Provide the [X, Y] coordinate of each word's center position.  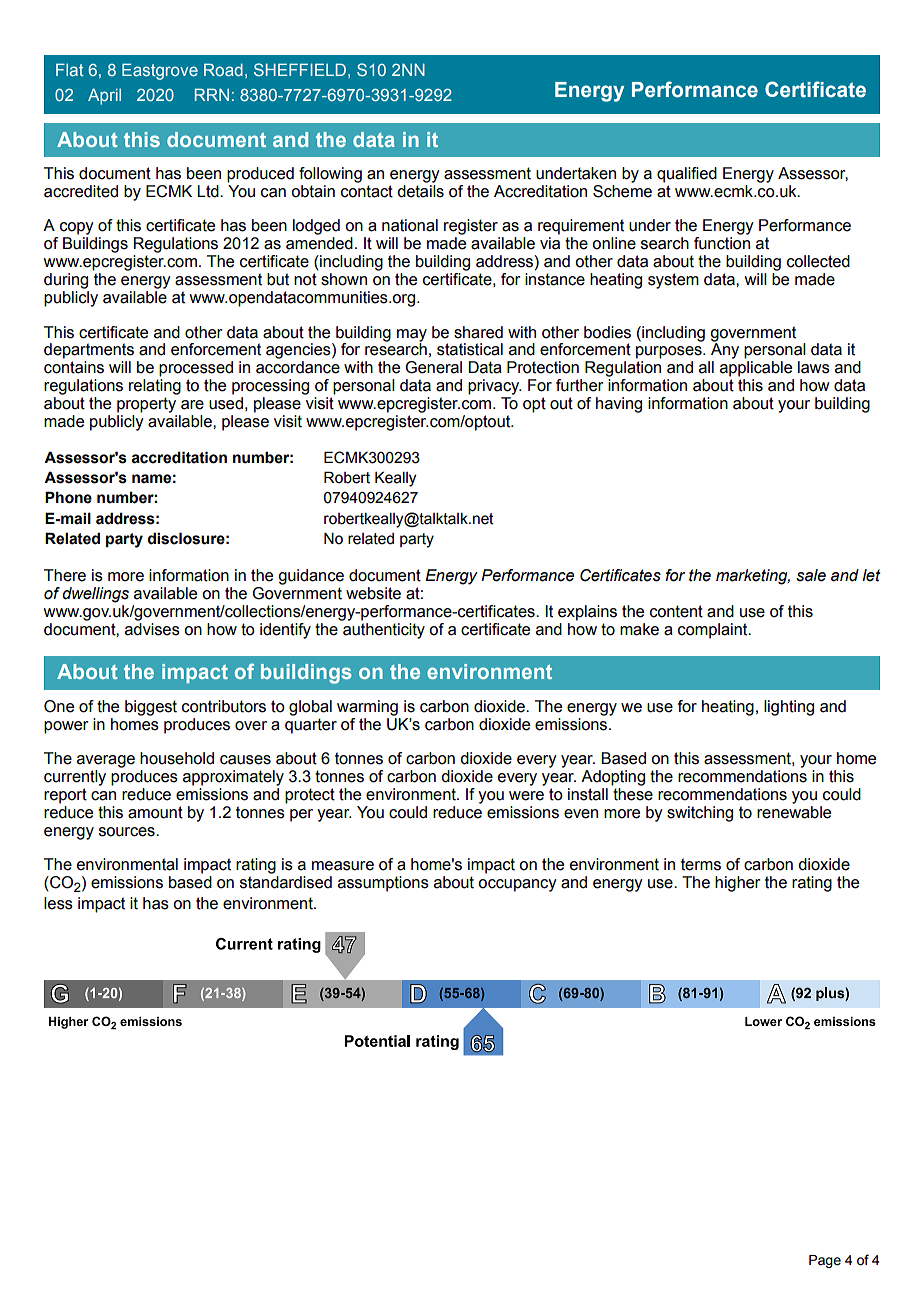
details [420, 191]
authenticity [384, 631]
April [104, 96]
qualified [687, 175]
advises [152, 629]
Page [825, 1261]
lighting [789, 708]
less [58, 903]
